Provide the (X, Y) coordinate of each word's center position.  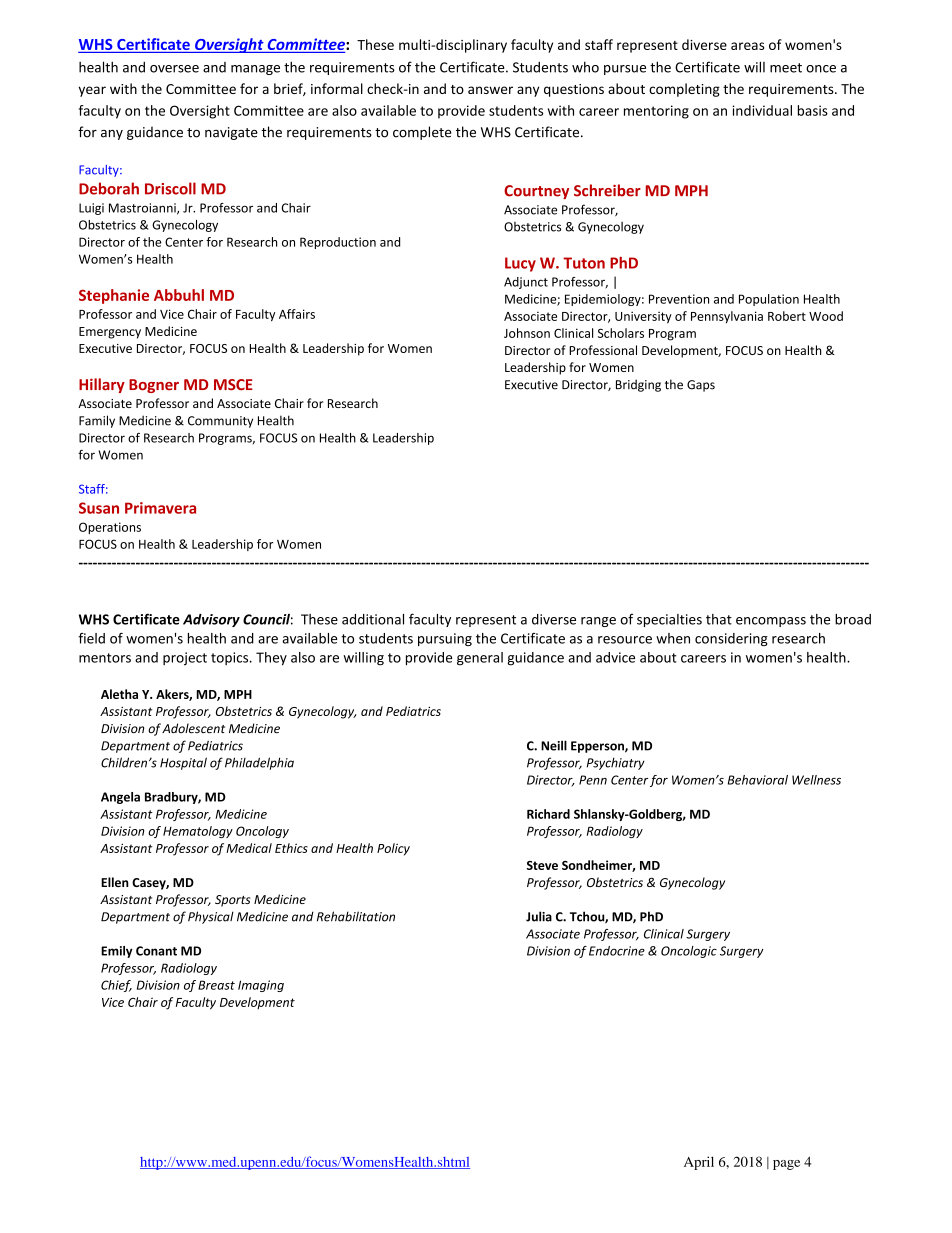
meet (786, 68)
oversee (174, 69)
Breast (216, 985)
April (699, 1163)
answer (490, 90)
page (786, 1165)
